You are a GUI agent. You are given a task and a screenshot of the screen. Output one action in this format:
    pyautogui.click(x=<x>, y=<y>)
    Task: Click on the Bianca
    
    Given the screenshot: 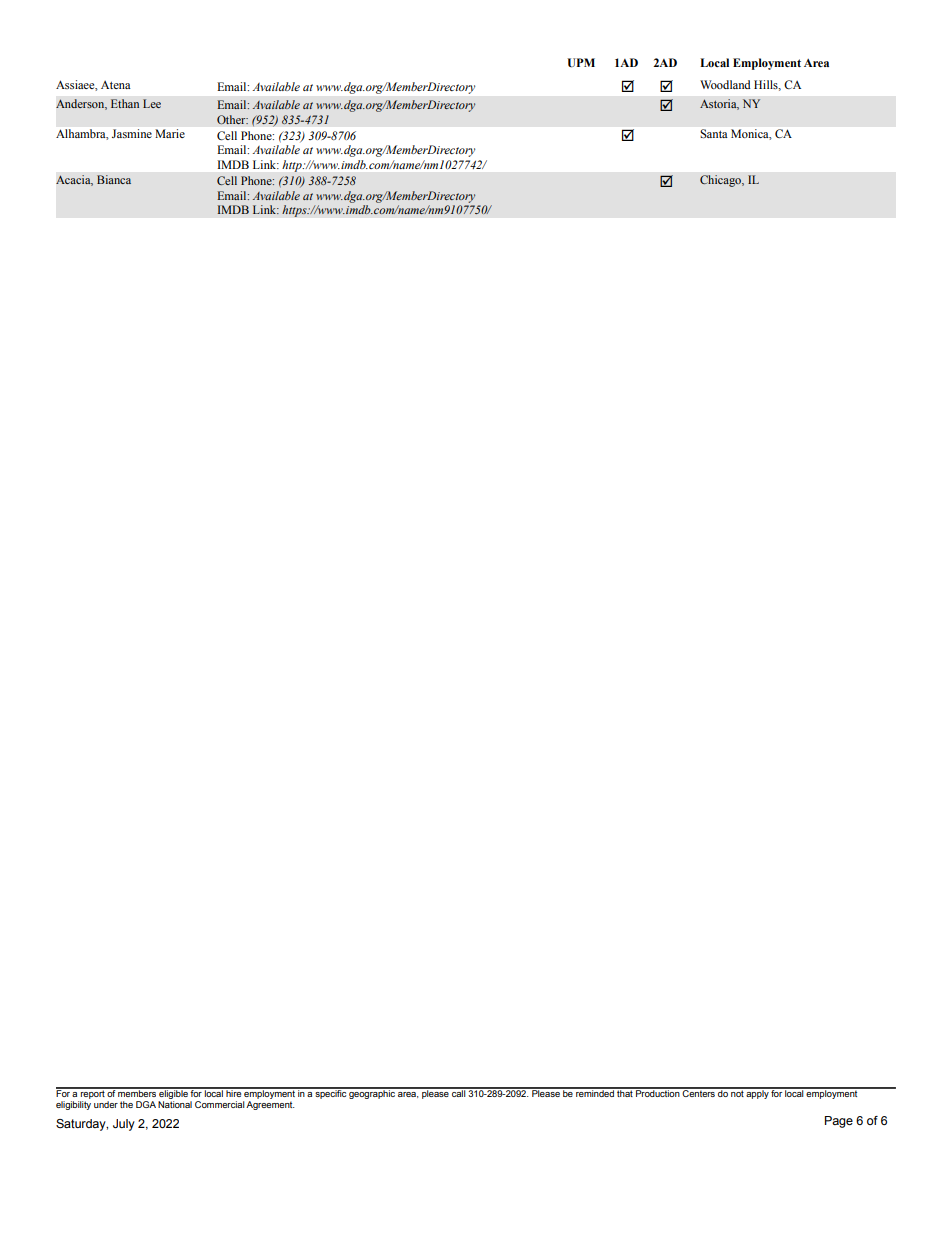 What is the action you would take?
    pyautogui.click(x=114, y=179)
